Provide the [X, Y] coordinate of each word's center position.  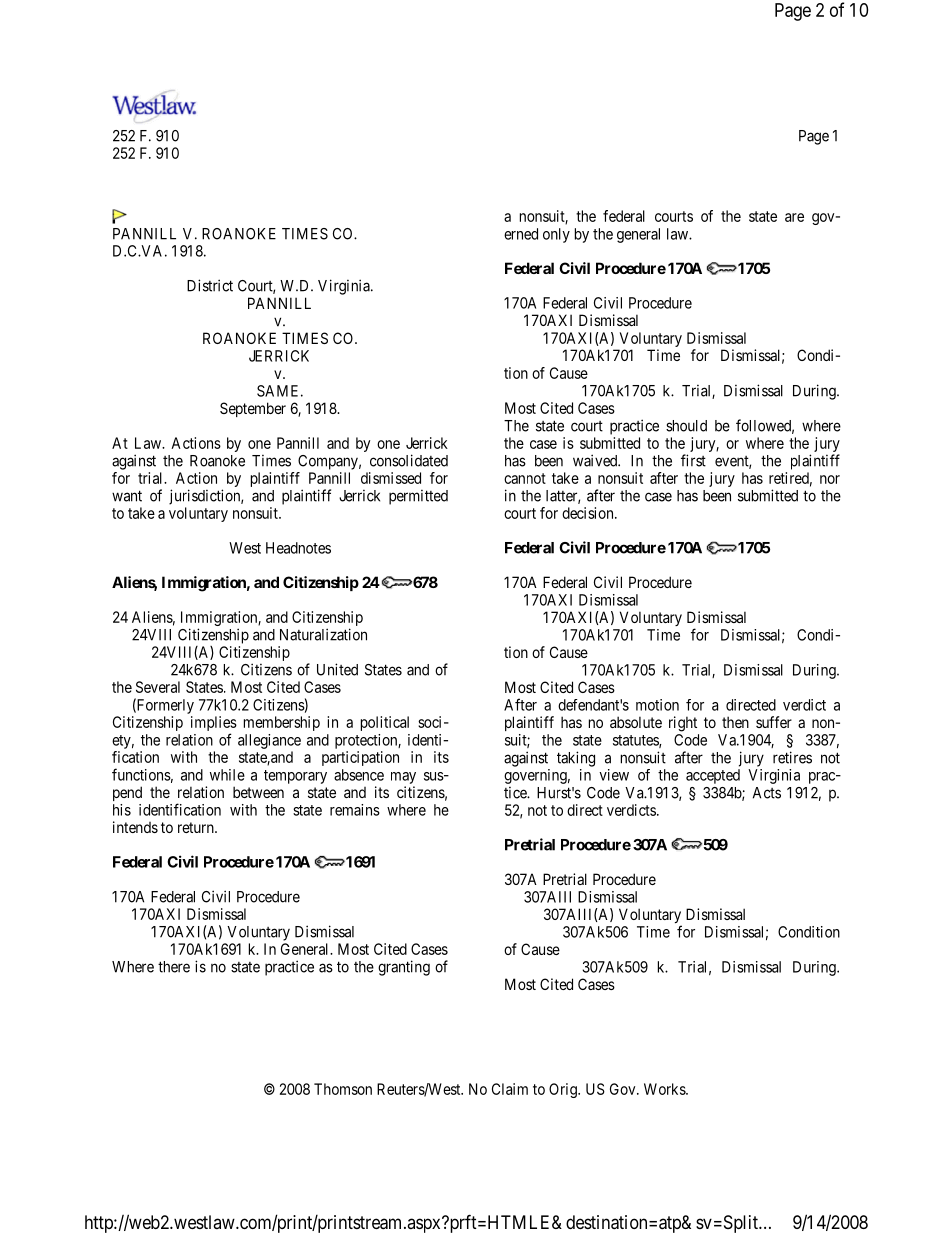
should [686, 426]
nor [830, 479]
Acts [767, 793]
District [210, 285]
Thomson [343, 1089]
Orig [564, 1090]
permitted [418, 497]
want [127, 496]
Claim [510, 1089]
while [227, 775]
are [794, 217]
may [403, 778]
